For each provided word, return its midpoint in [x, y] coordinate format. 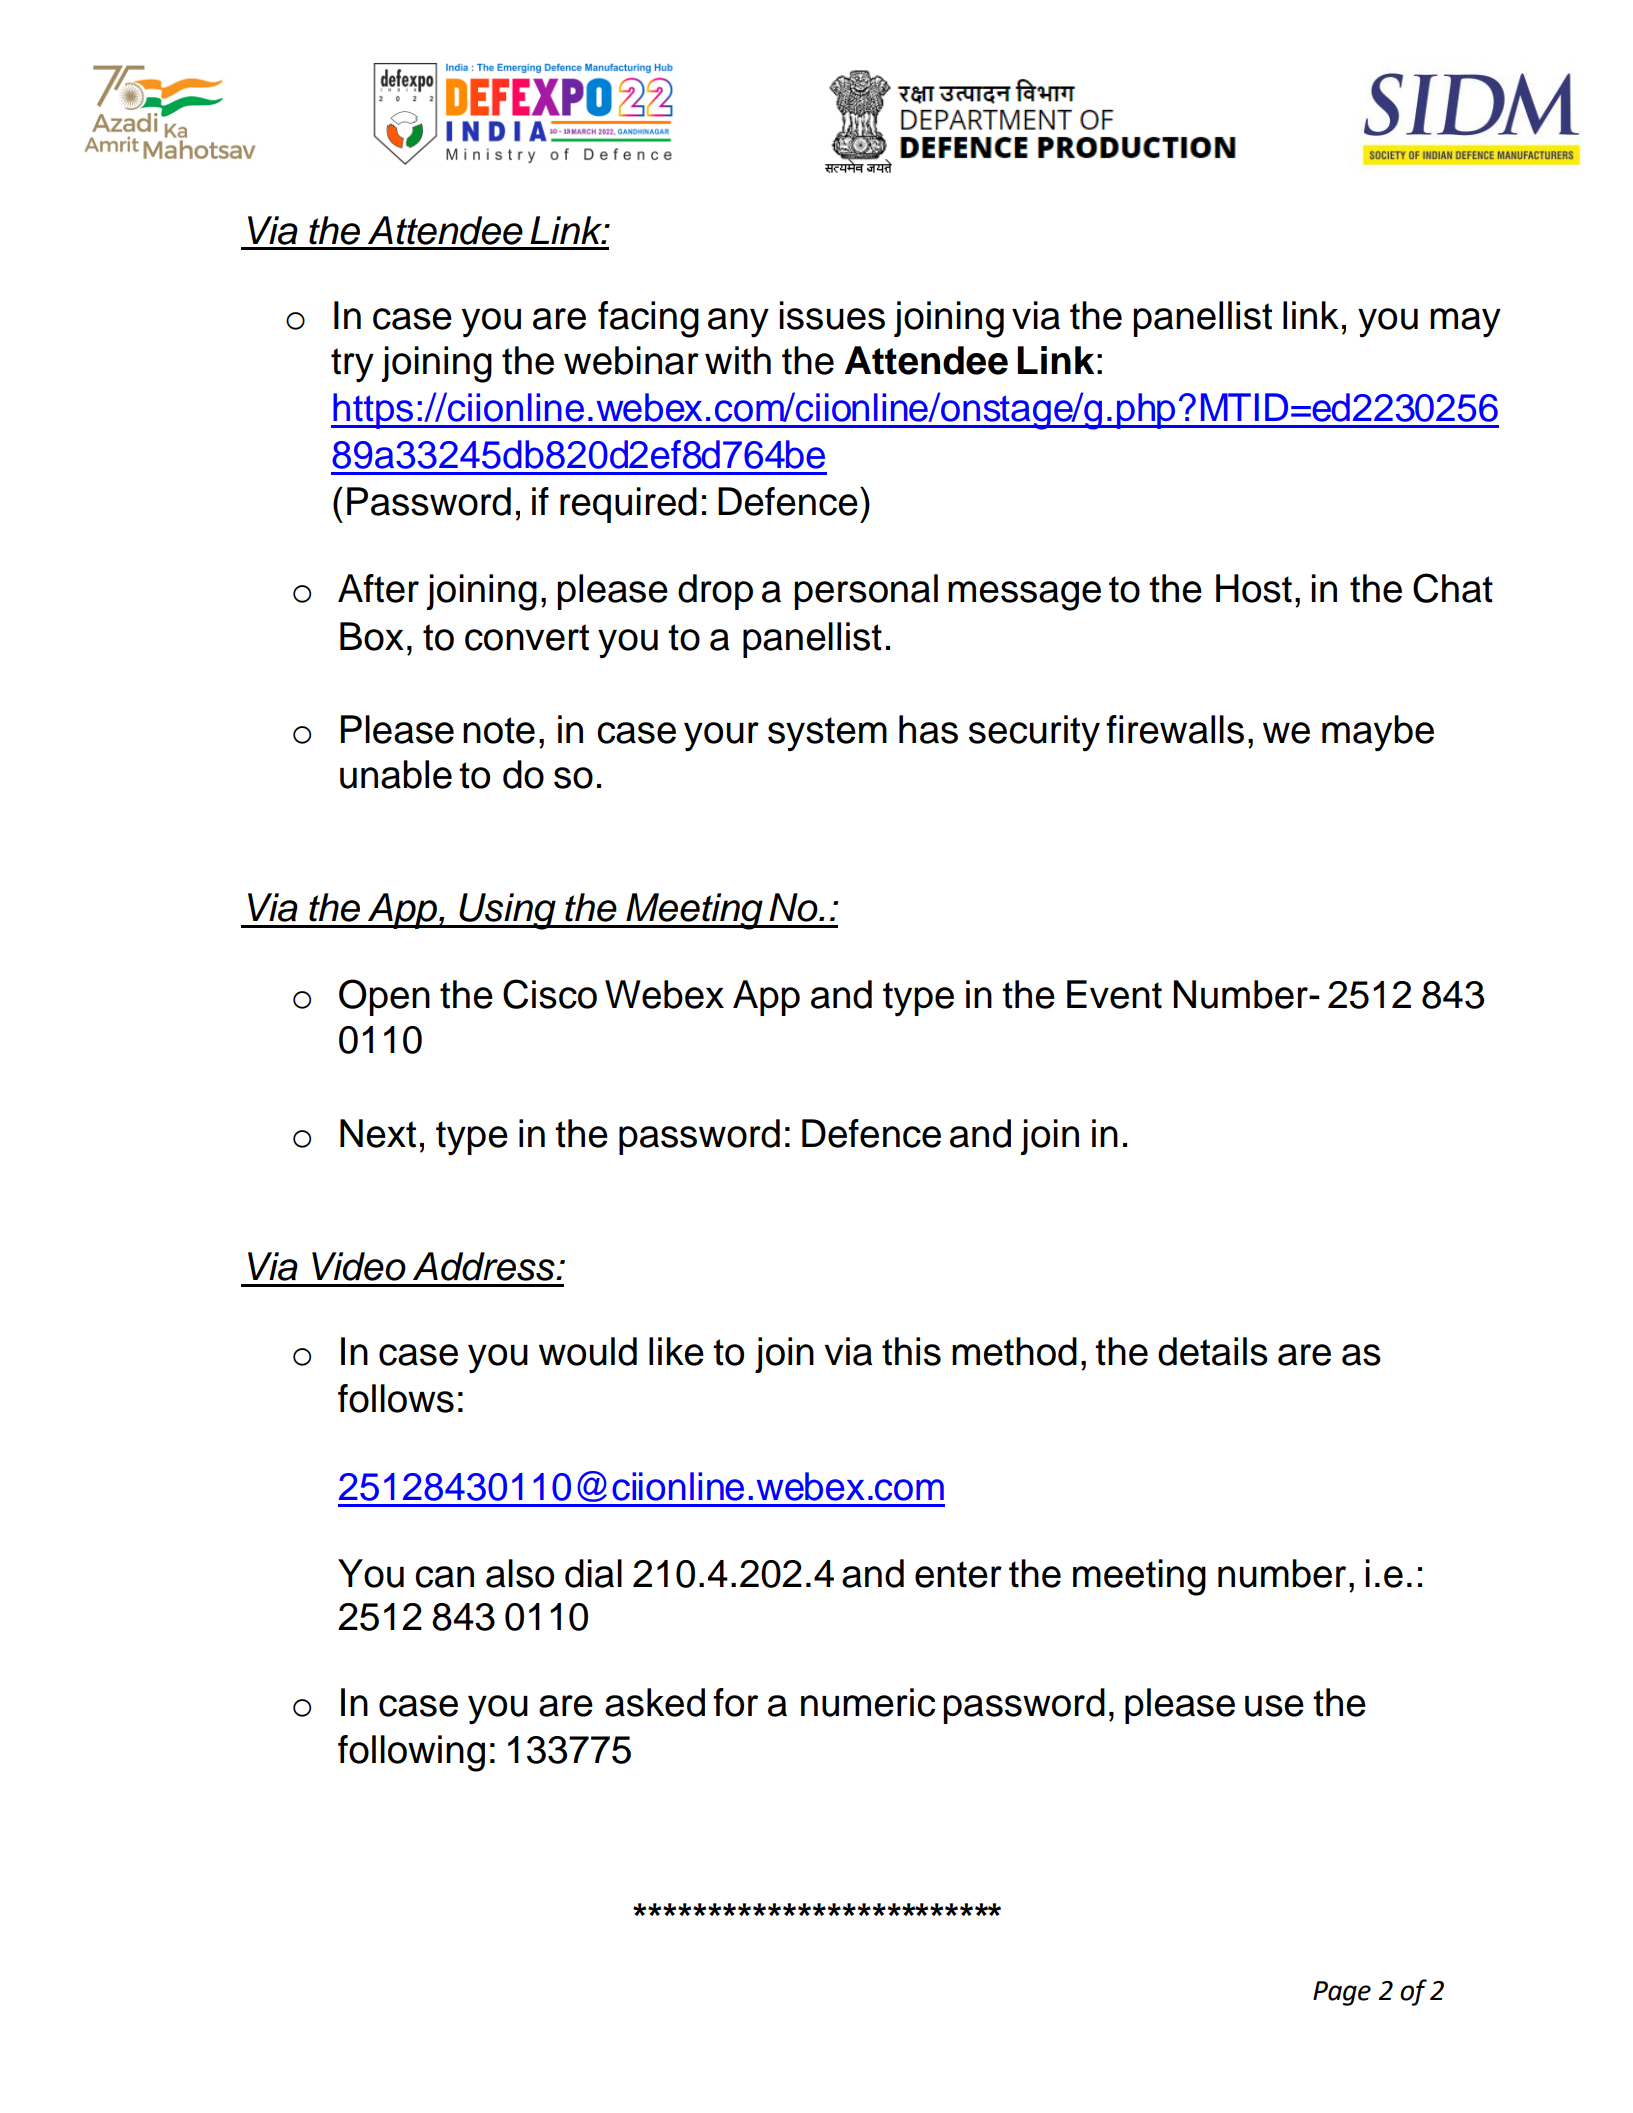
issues [832, 315]
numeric [868, 1702]
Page [1342, 1993]
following [411, 1753]
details [1213, 1351]
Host [1254, 588]
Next [378, 1133]
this [911, 1351]
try [352, 365]
